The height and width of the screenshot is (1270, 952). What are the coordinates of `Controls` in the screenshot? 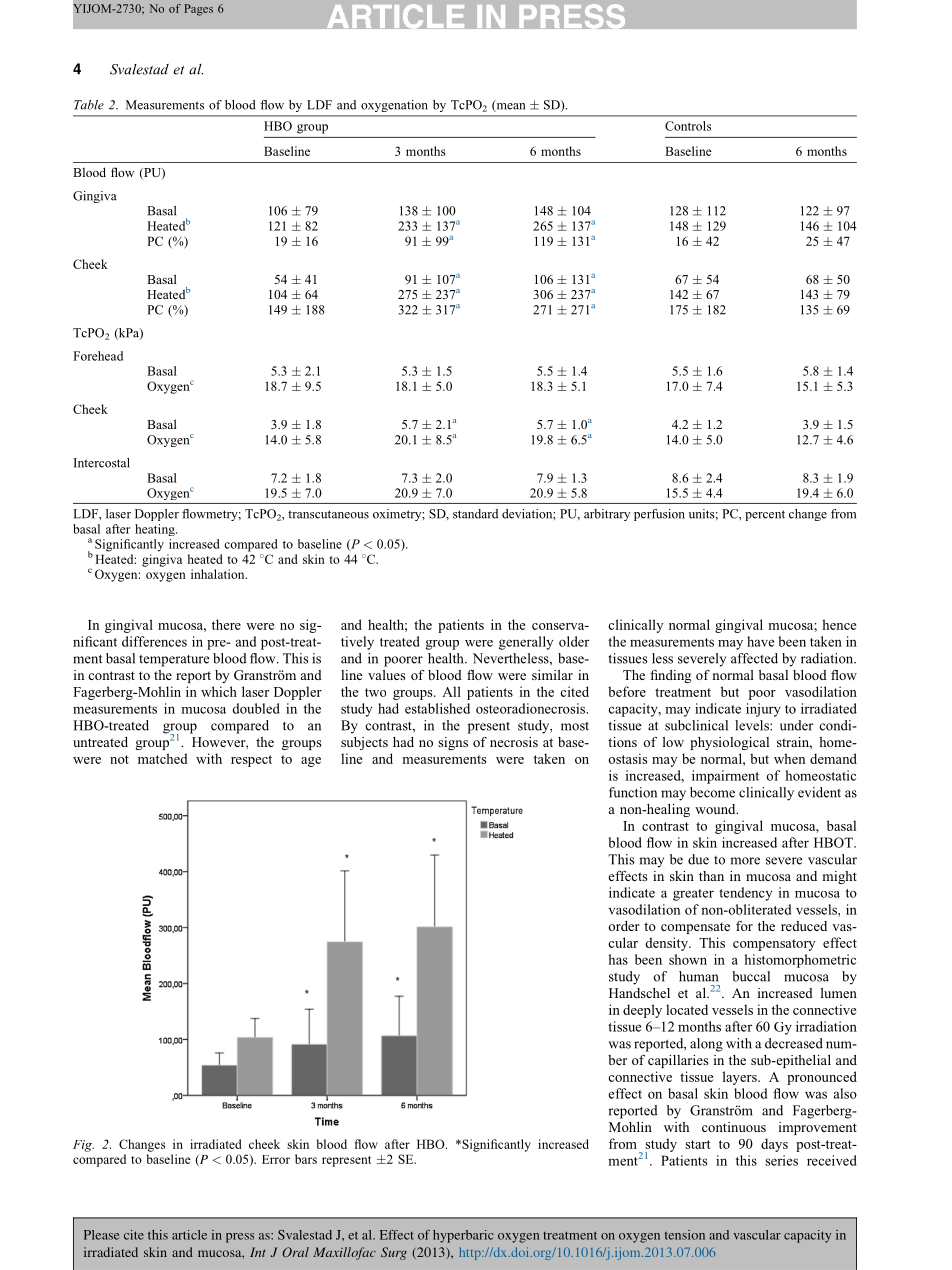 It's located at (688, 126).
